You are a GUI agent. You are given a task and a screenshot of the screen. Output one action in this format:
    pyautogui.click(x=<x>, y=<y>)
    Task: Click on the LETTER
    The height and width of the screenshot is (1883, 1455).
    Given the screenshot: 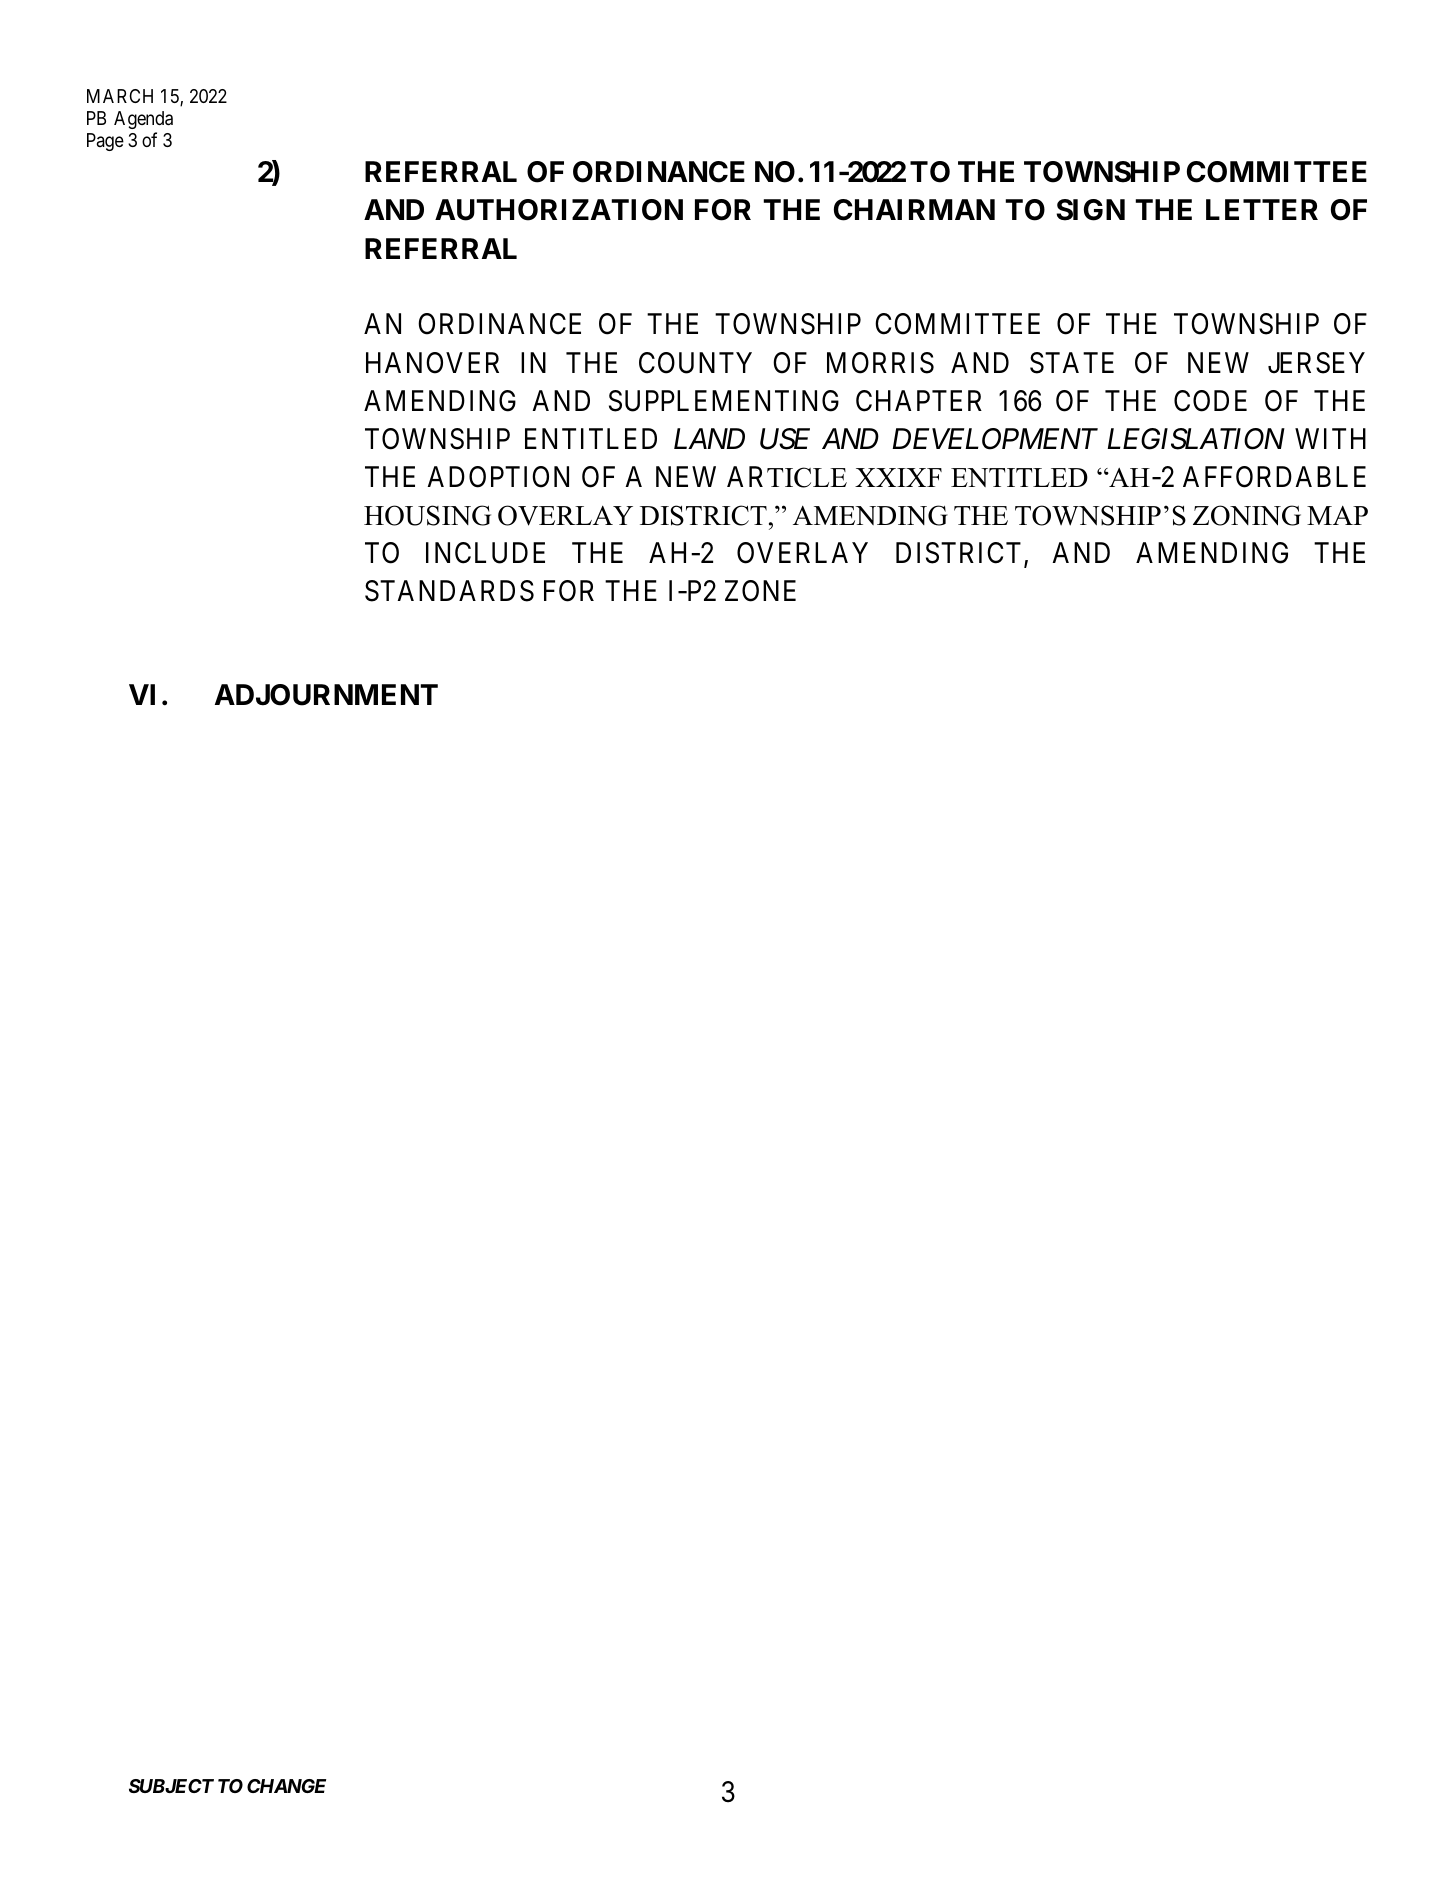 What is the action you would take?
    pyautogui.click(x=1262, y=209)
